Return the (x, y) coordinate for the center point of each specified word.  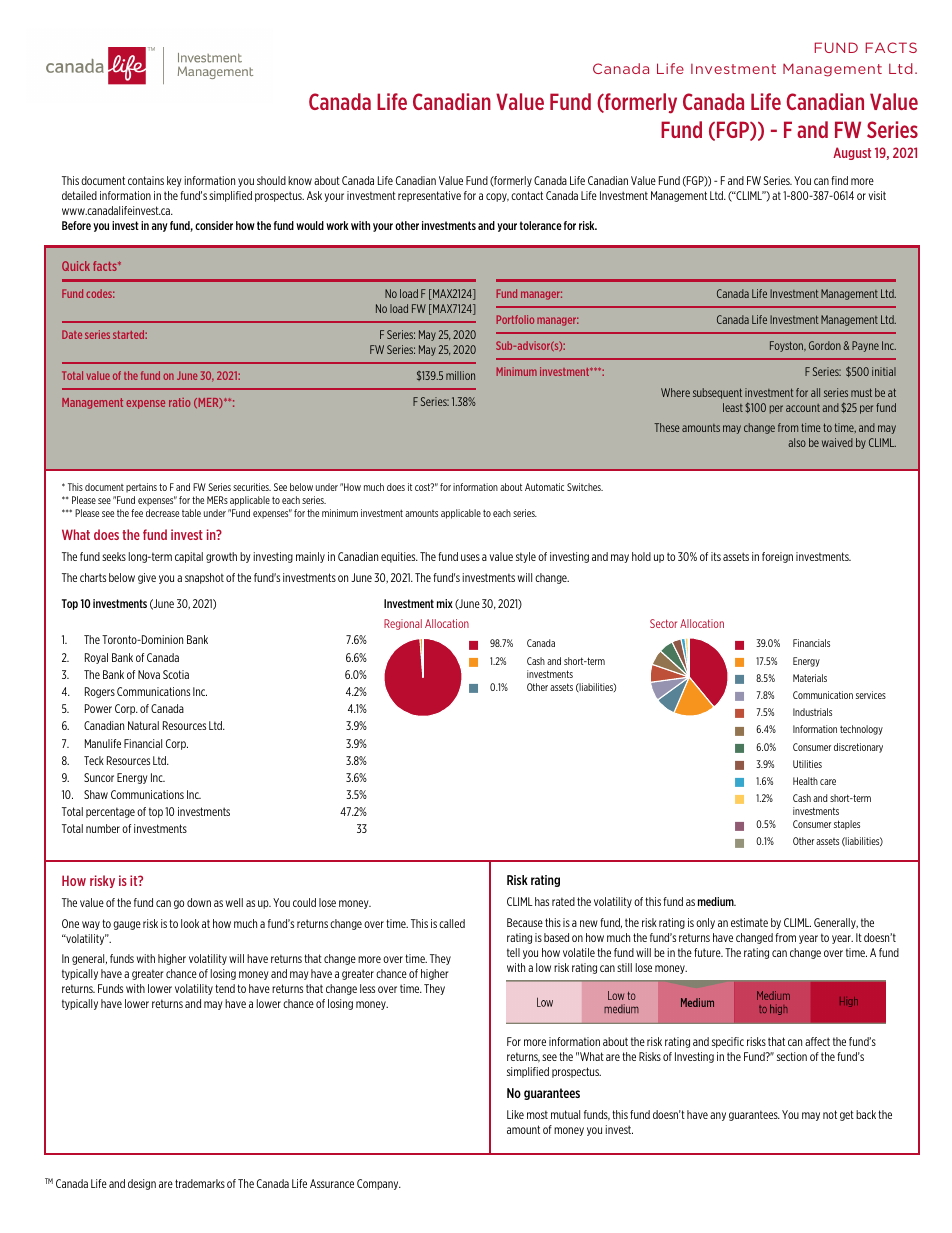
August (852, 153)
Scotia (176, 674)
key (174, 181)
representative (429, 196)
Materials (810, 678)
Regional (403, 624)
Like (515, 1114)
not (830, 1114)
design (142, 1184)
